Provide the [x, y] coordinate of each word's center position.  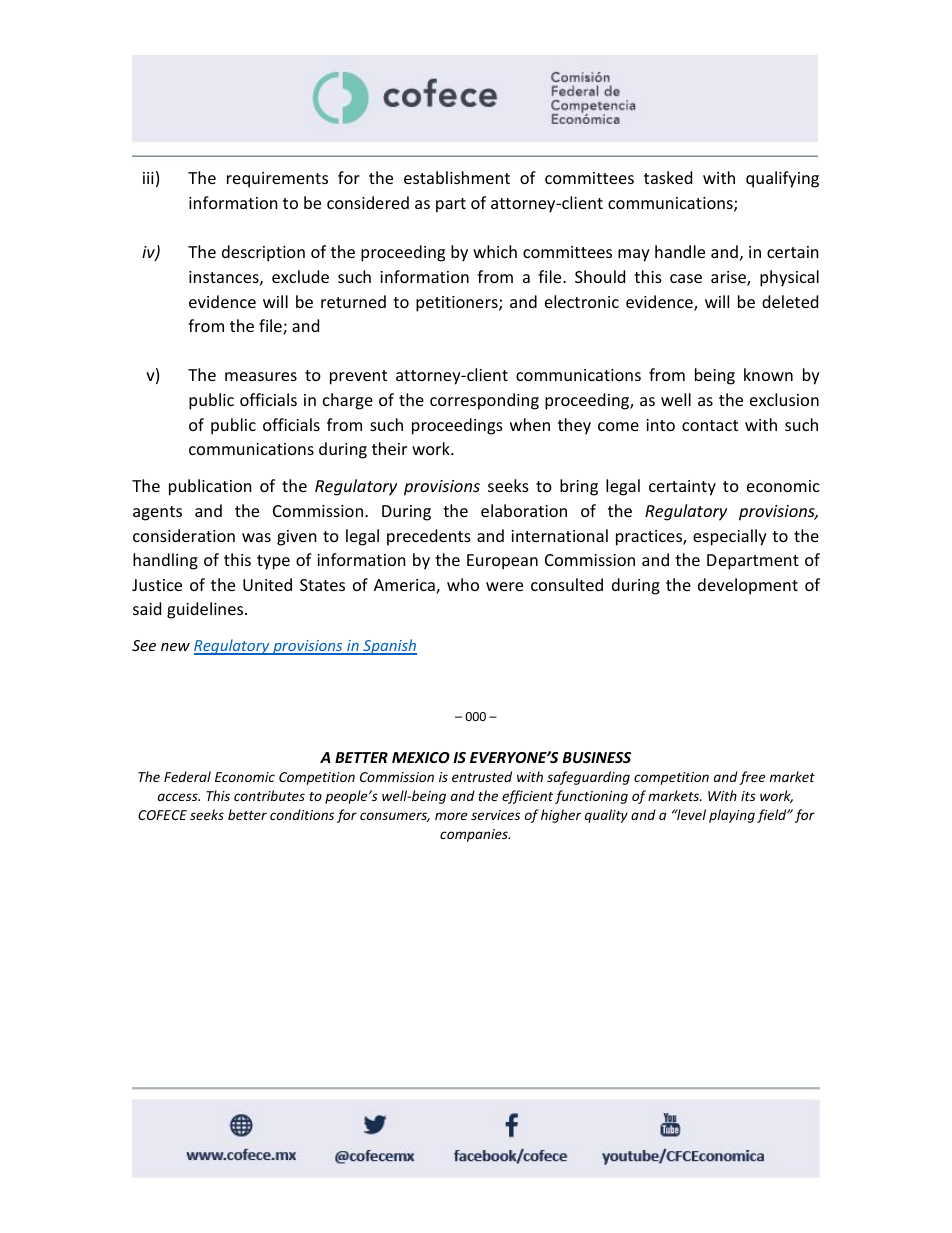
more [451, 816]
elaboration [524, 510]
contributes [269, 795]
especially [730, 537]
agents [157, 513]
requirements [277, 180]
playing [732, 816]
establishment [457, 177]
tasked [668, 177]
